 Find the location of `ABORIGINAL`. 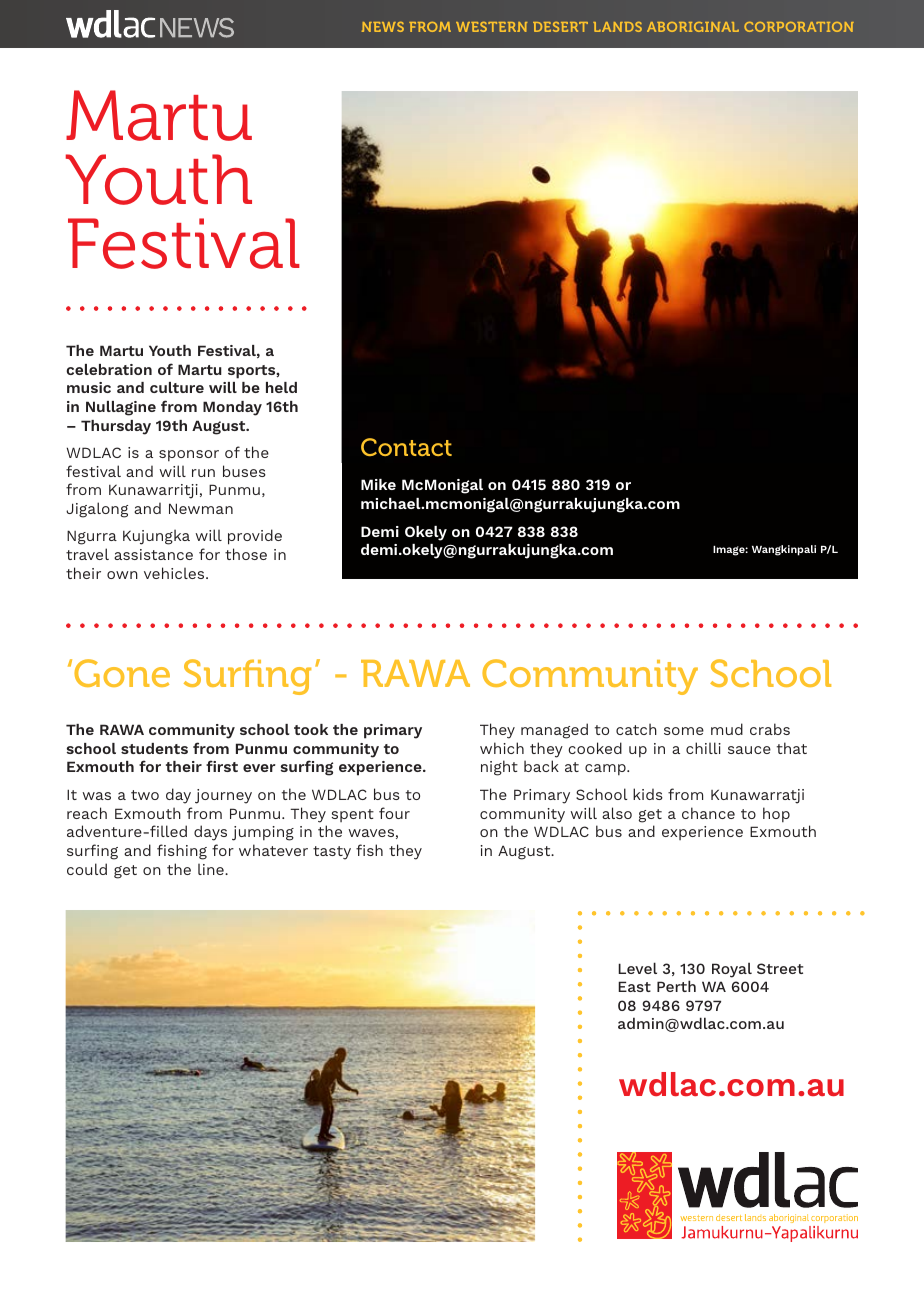

ABORIGINAL is located at coordinates (693, 27).
